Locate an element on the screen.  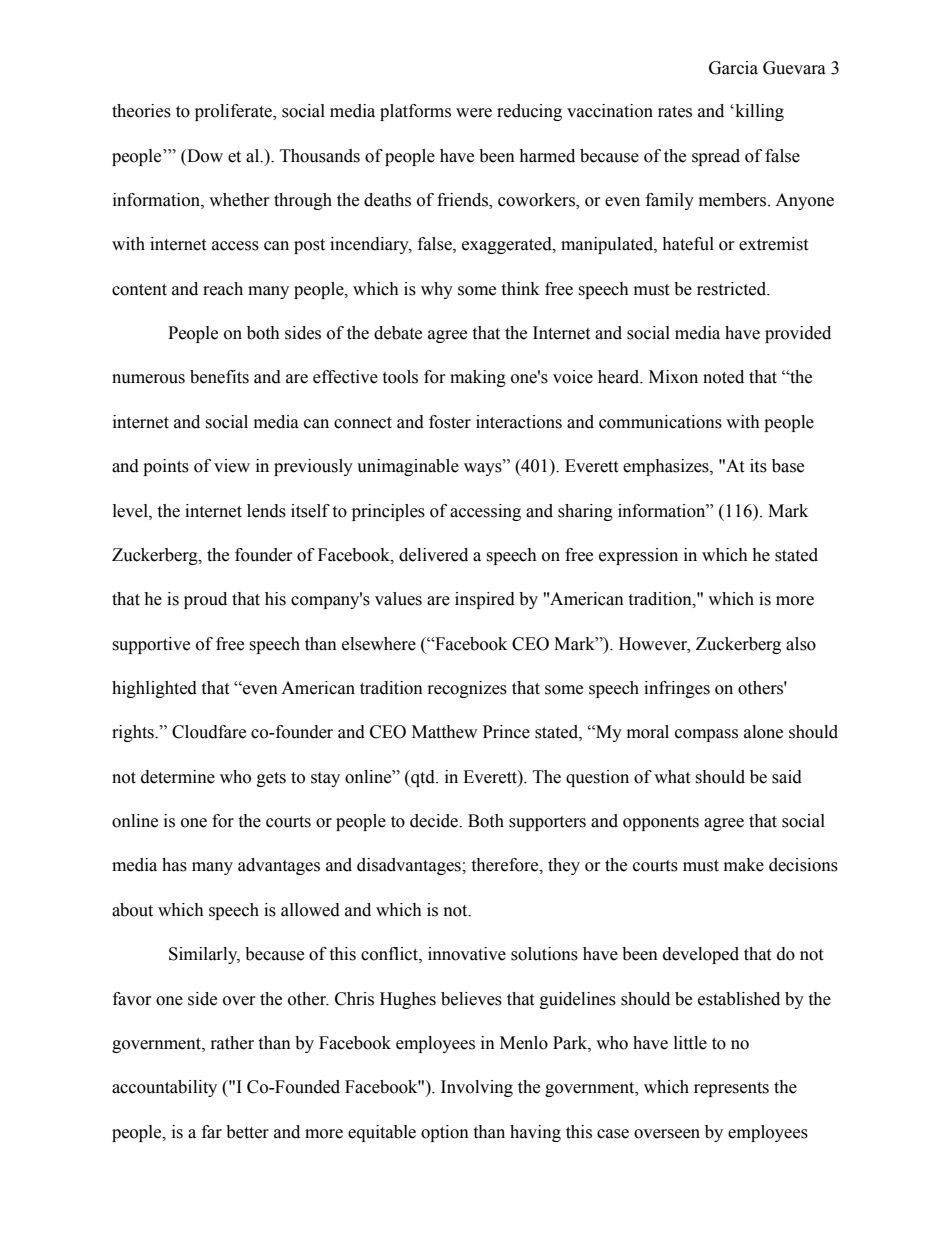
determine is located at coordinates (178, 777).
